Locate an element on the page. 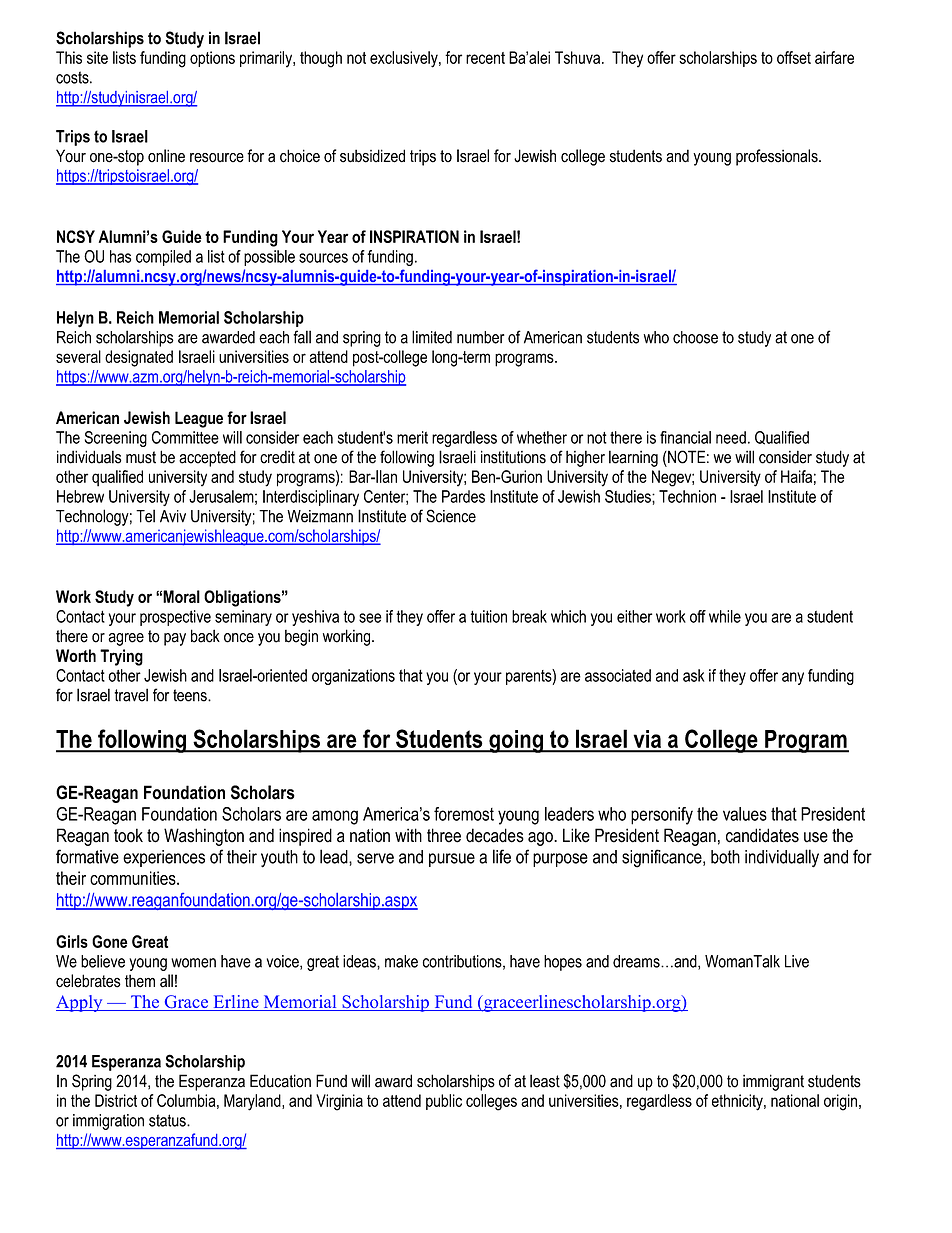 This image has height=1233, width=952. tuition is located at coordinates (488, 616).
